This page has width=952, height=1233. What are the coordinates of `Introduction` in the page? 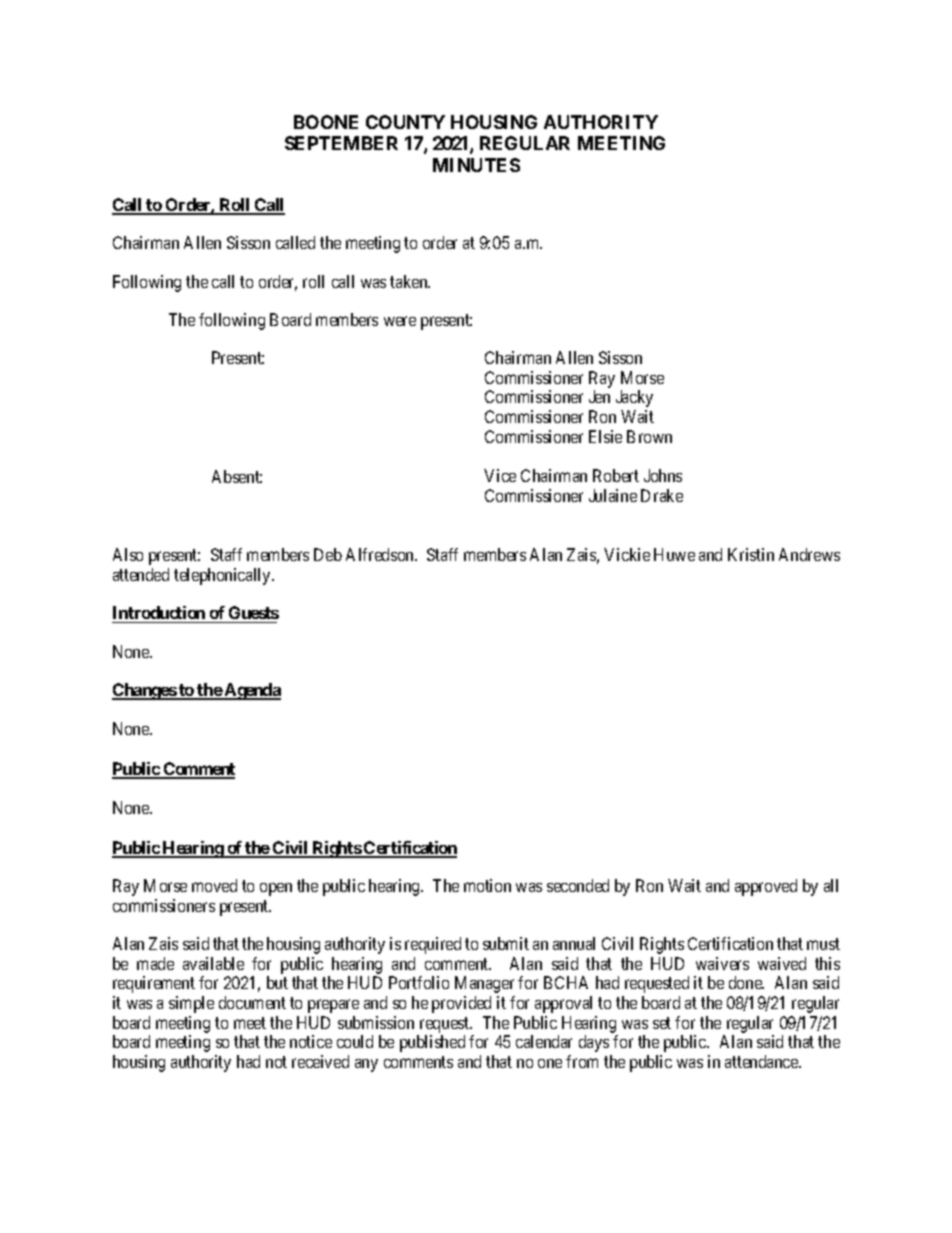 It's located at (159, 612).
